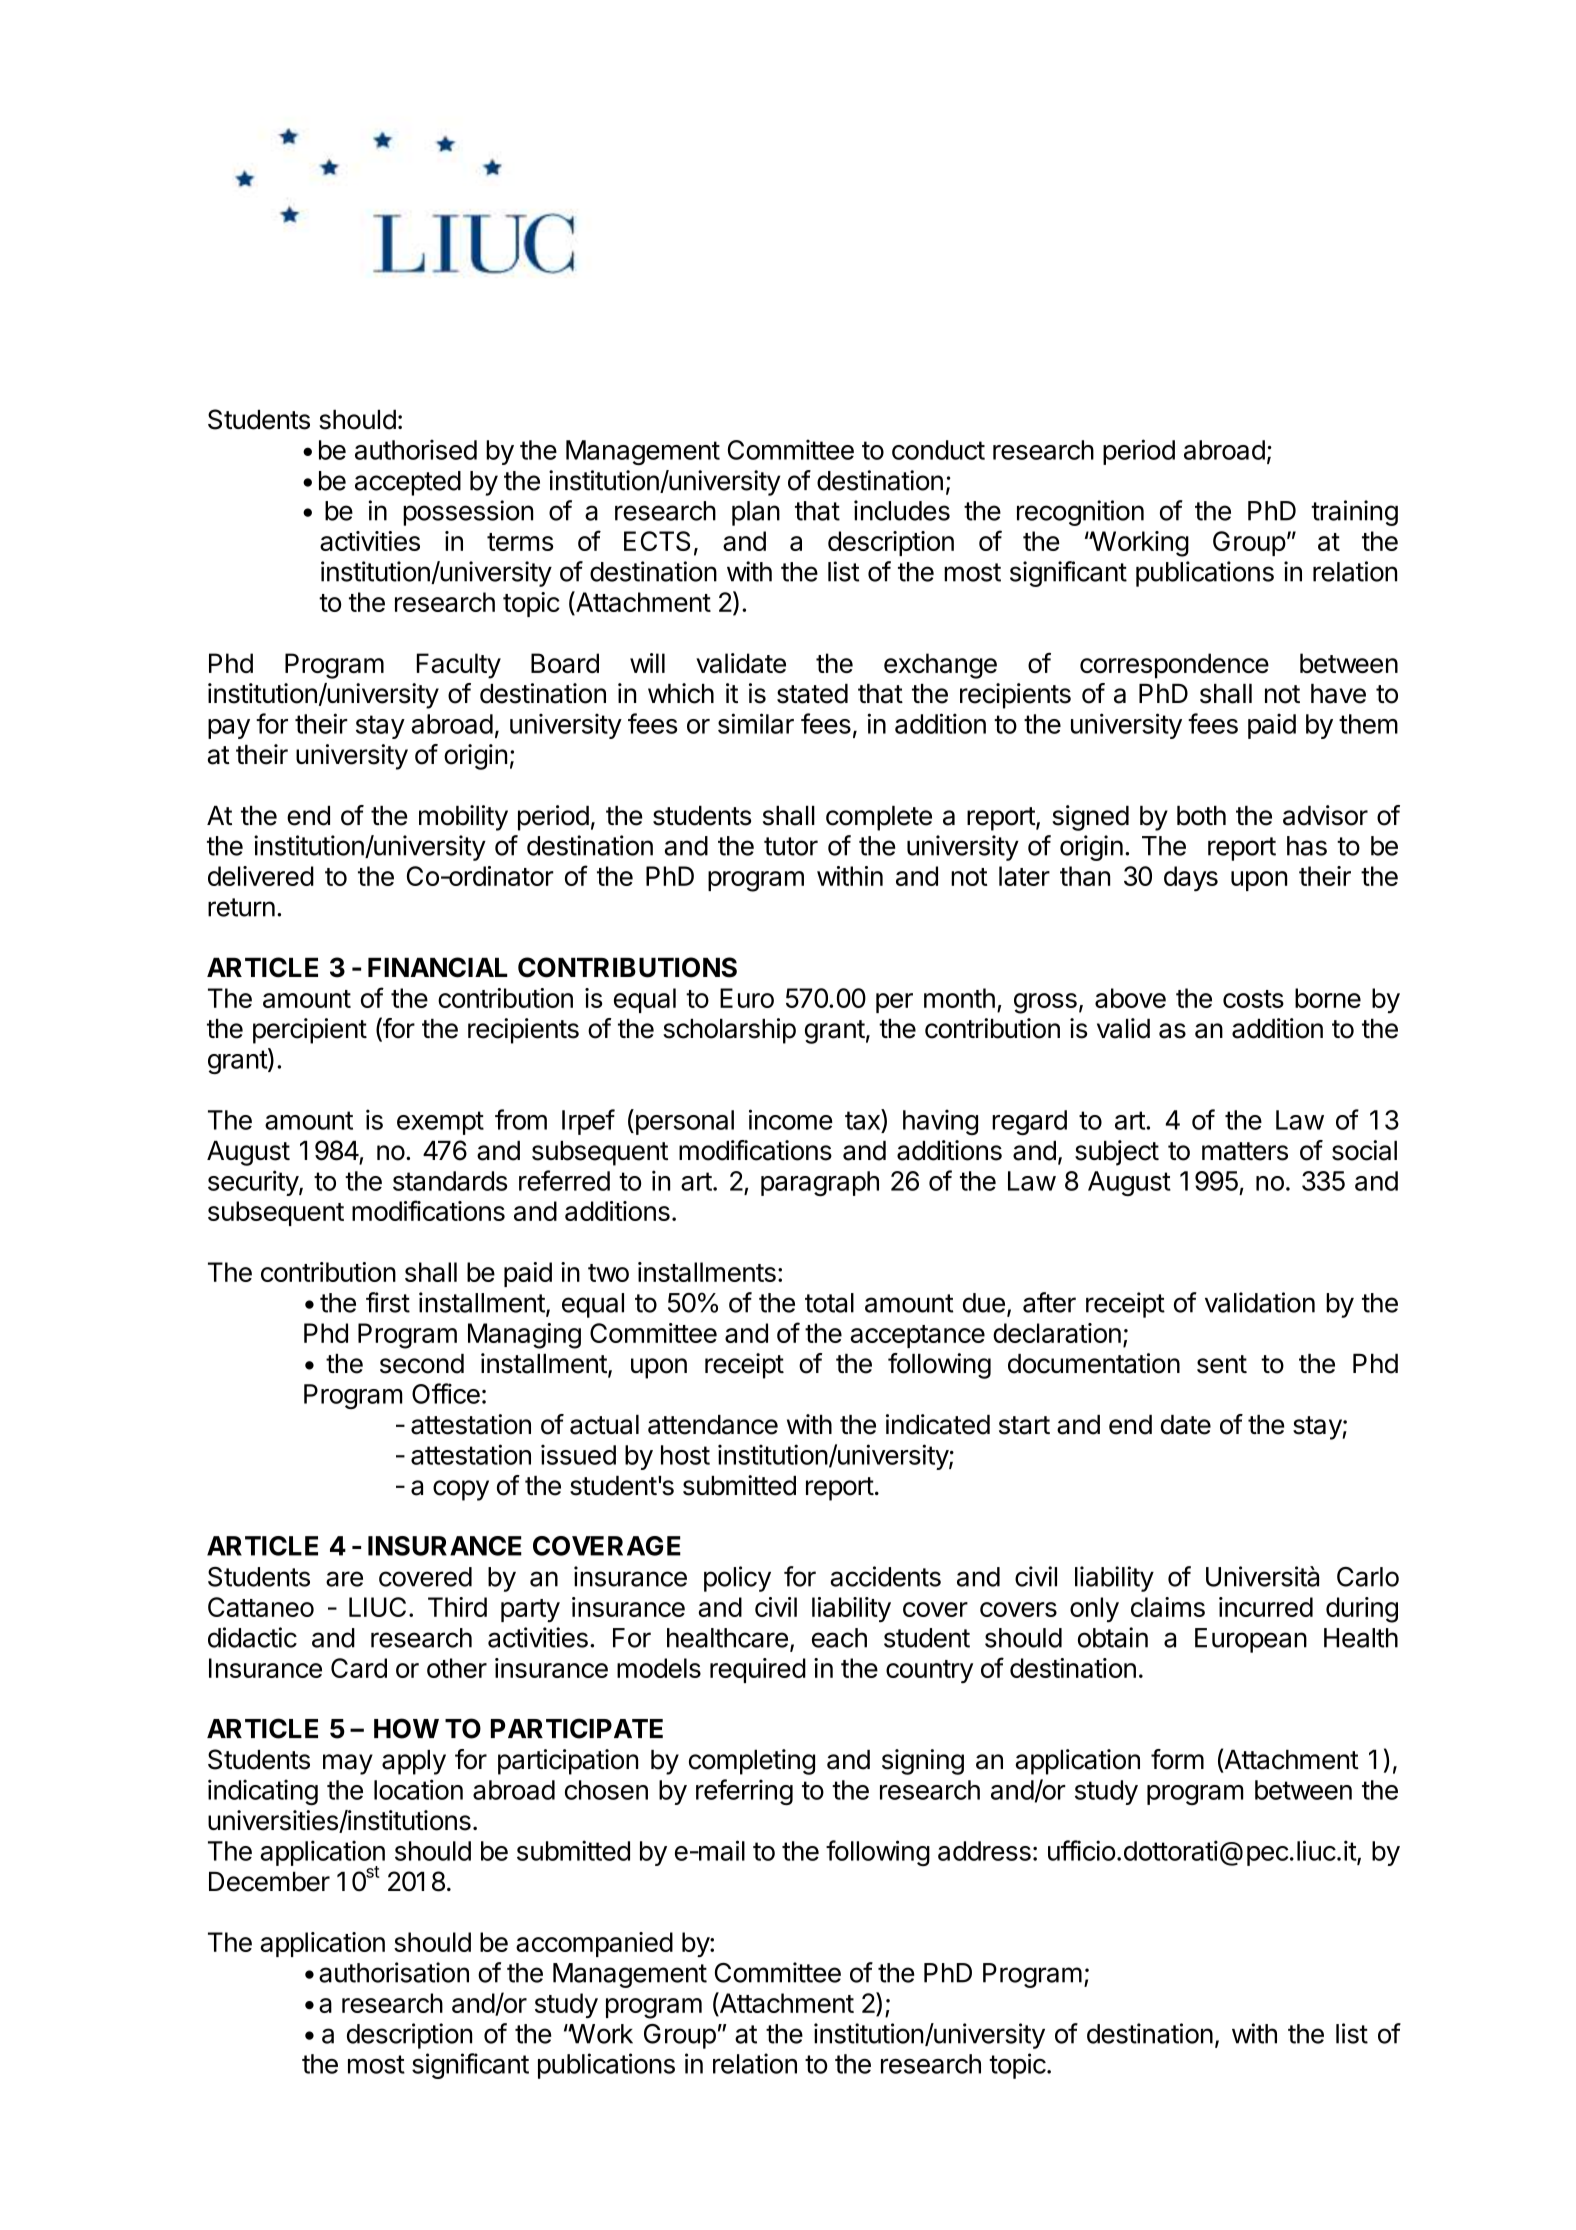 The height and width of the image is (2230, 1576). Describe the element at coordinates (820, 1183) in the image. I see `paragraph` at that location.
